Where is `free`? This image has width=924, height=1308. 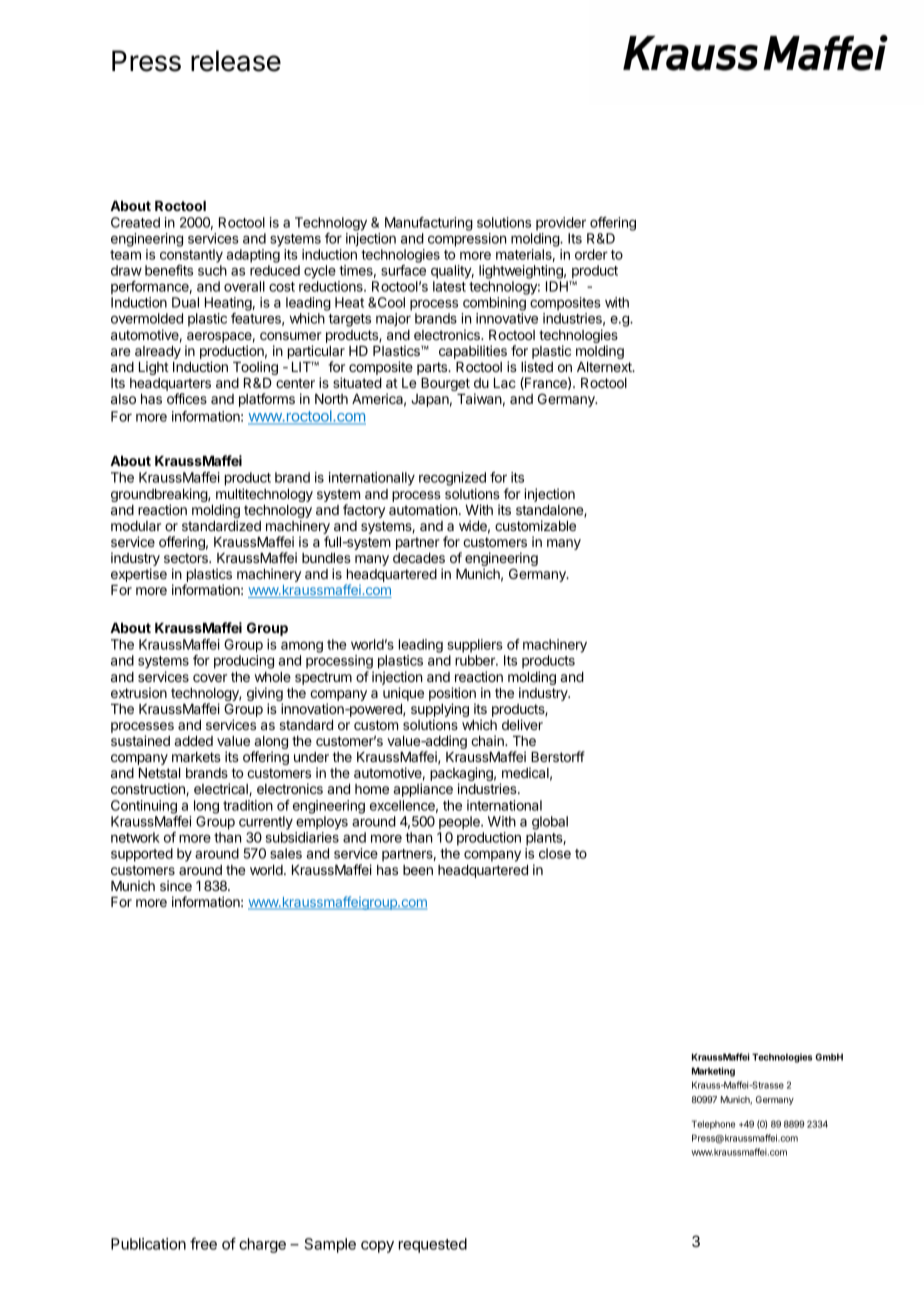
free is located at coordinates (203, 1243).
